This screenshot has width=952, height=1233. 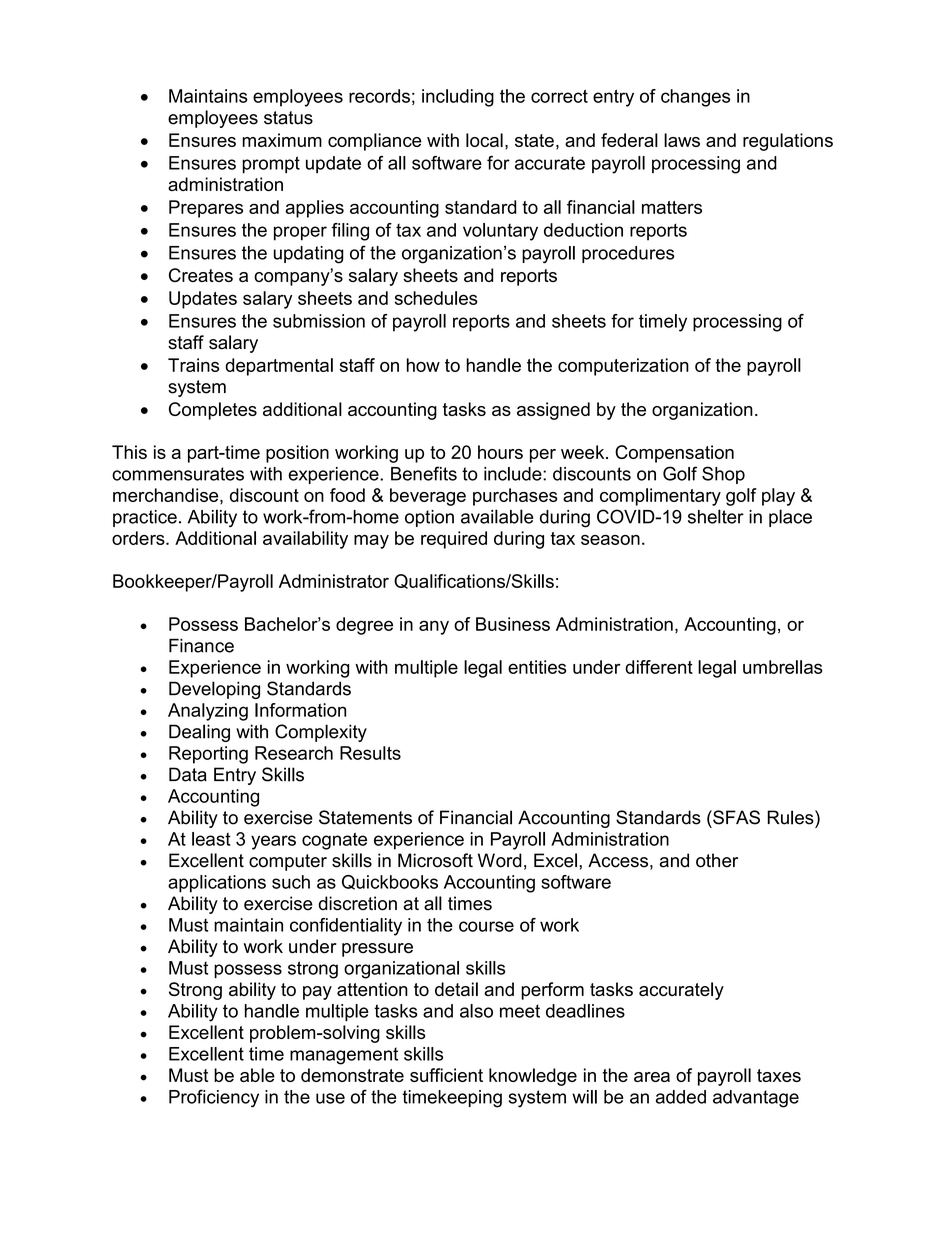 I want to click on Proficiency, so click(x=214, y=1098).
